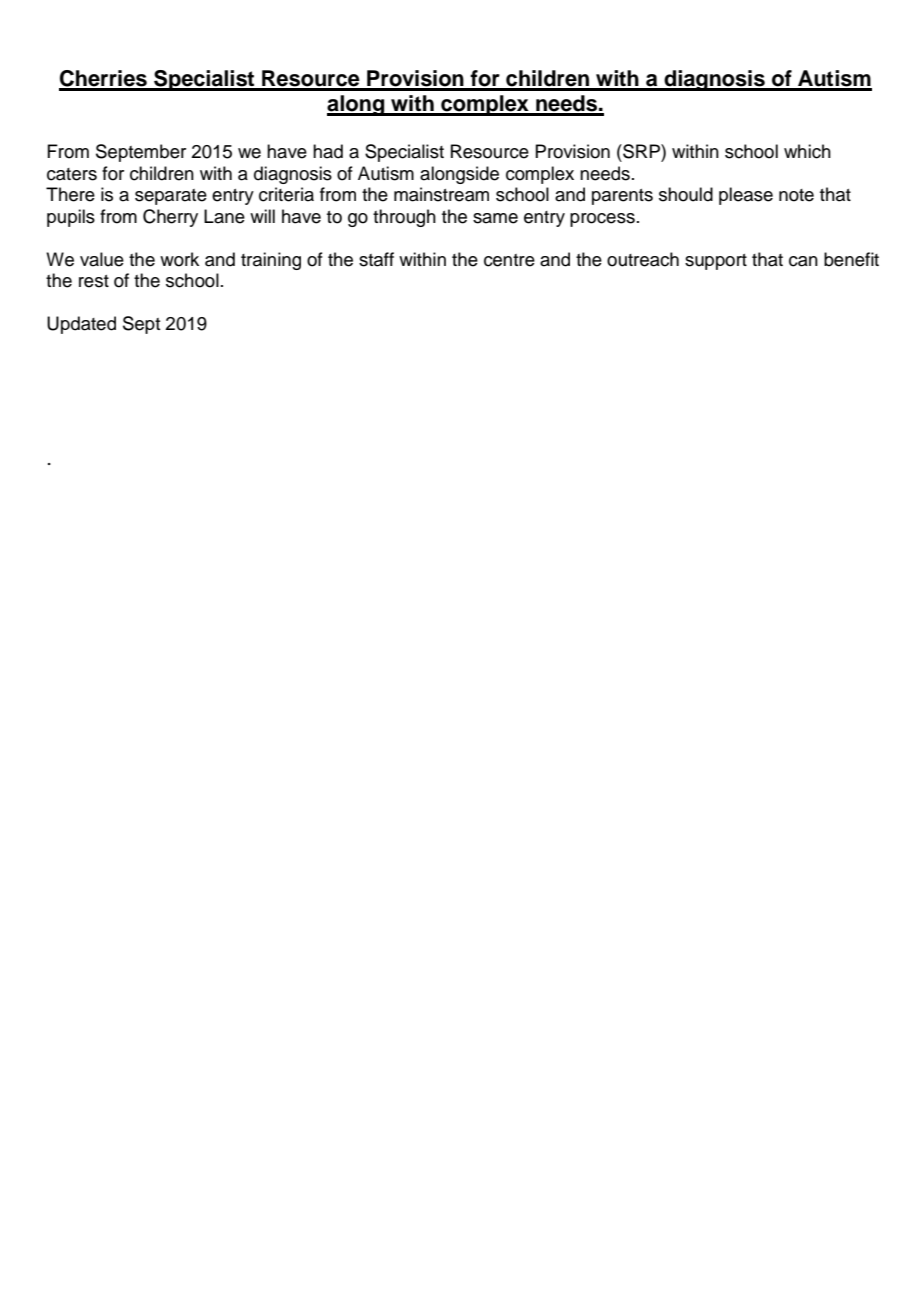 This screenshot has height=1308, width=924. I want to click on had, so click(328, 151).
